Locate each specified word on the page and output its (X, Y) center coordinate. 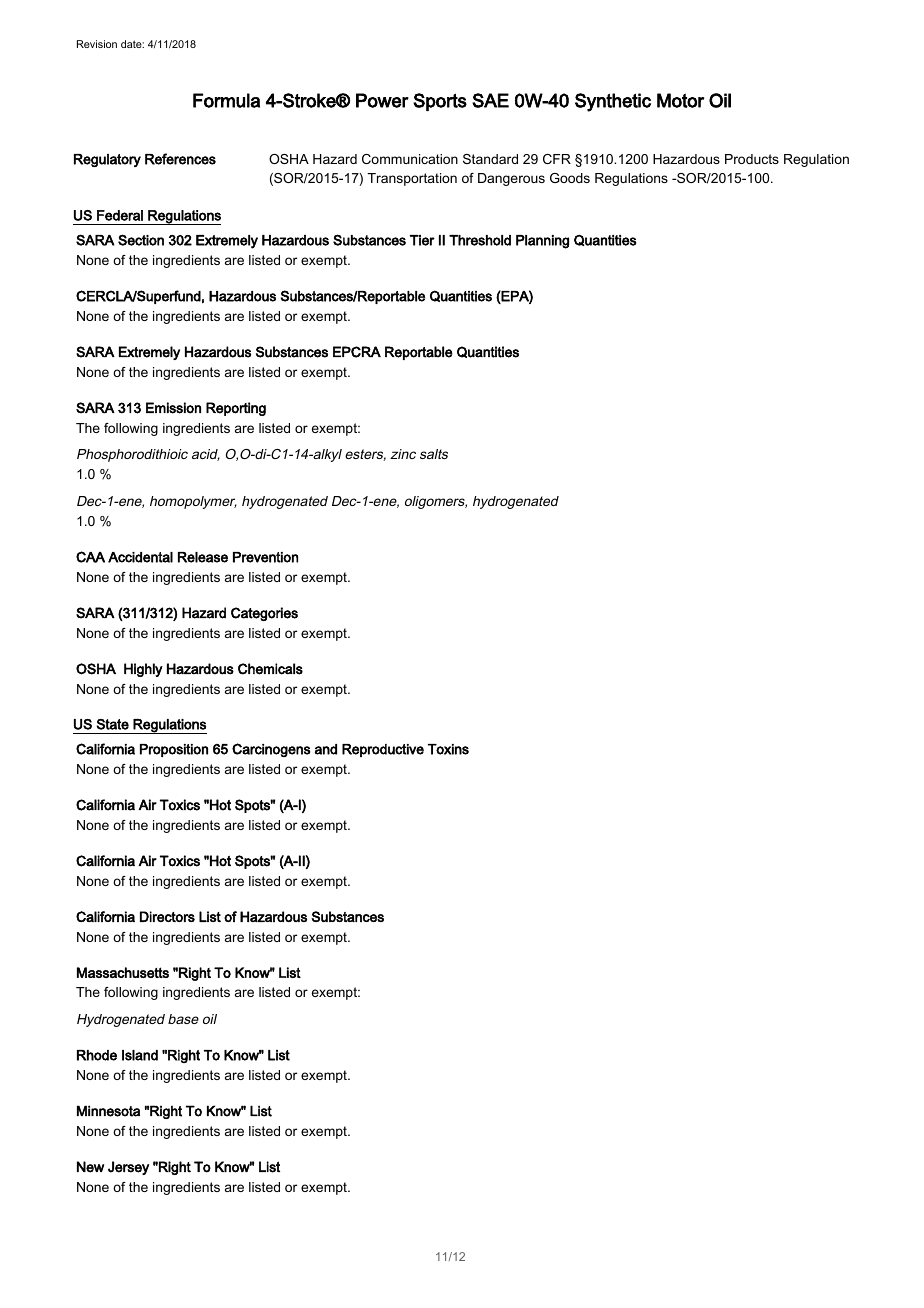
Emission (173, 408)
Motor (680, 100)
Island (140, 1055)
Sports (440, 102)
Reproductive (383, 750)
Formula (226, 100)
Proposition (174, 750)
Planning (542, 242)
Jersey (128, 1168)
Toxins (448, 749)
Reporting (236, 409)
